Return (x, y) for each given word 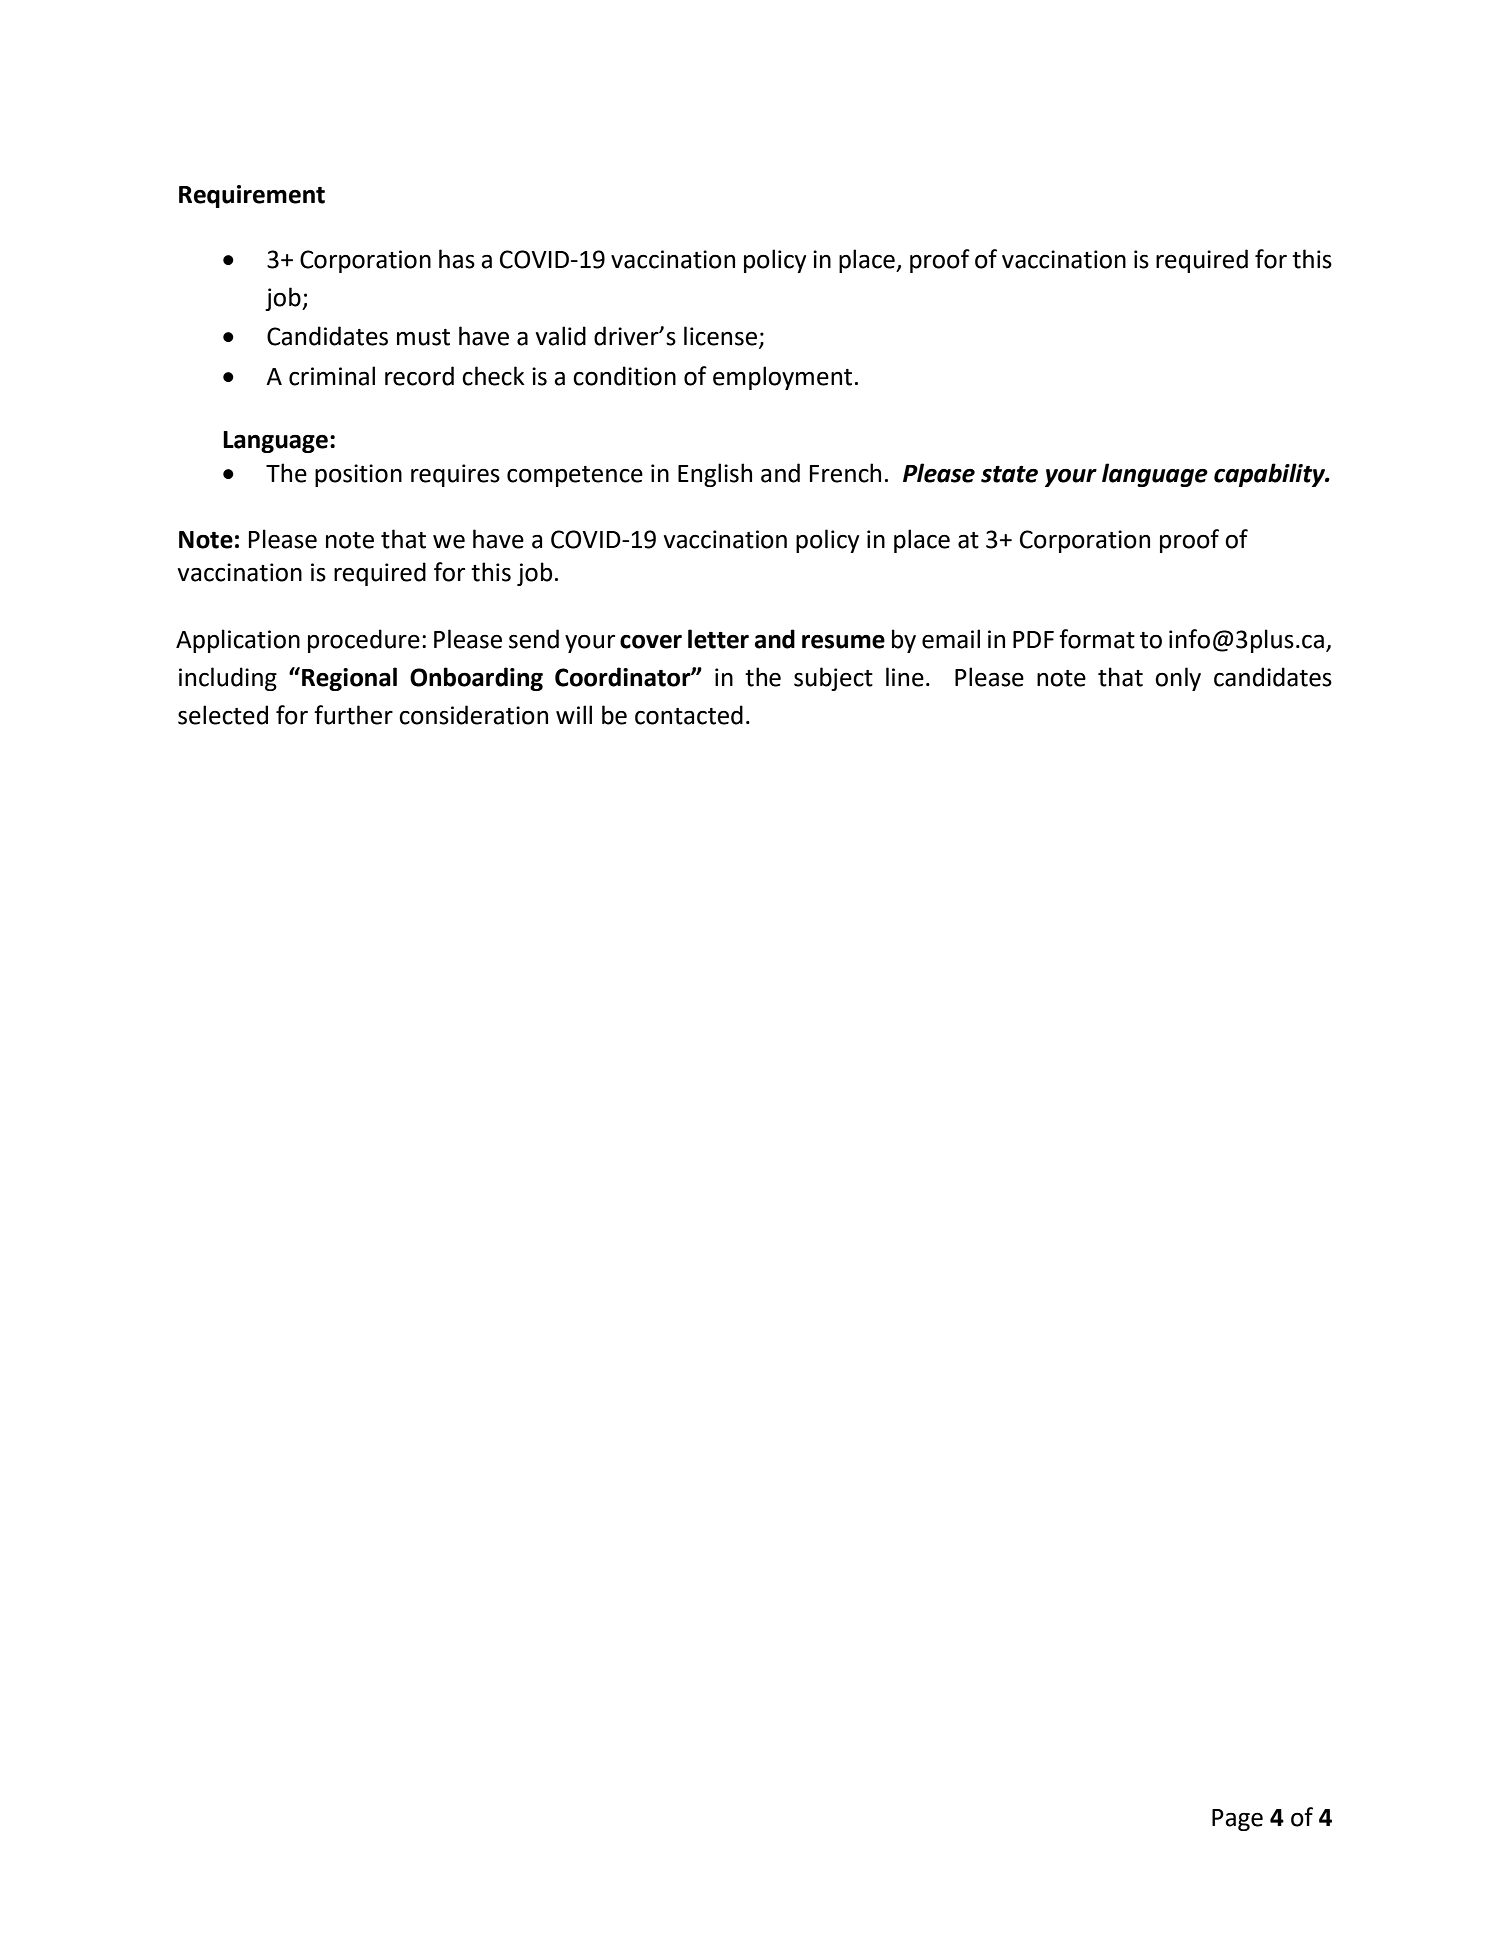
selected (223, 715)
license (722, 337)
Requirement (252, 196)
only (1178, 679)
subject (833, 679)
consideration (473, 715)
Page (1237, 1820)
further (353, 715)
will (574, 714)
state (1009, 474)
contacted (689, 715)
